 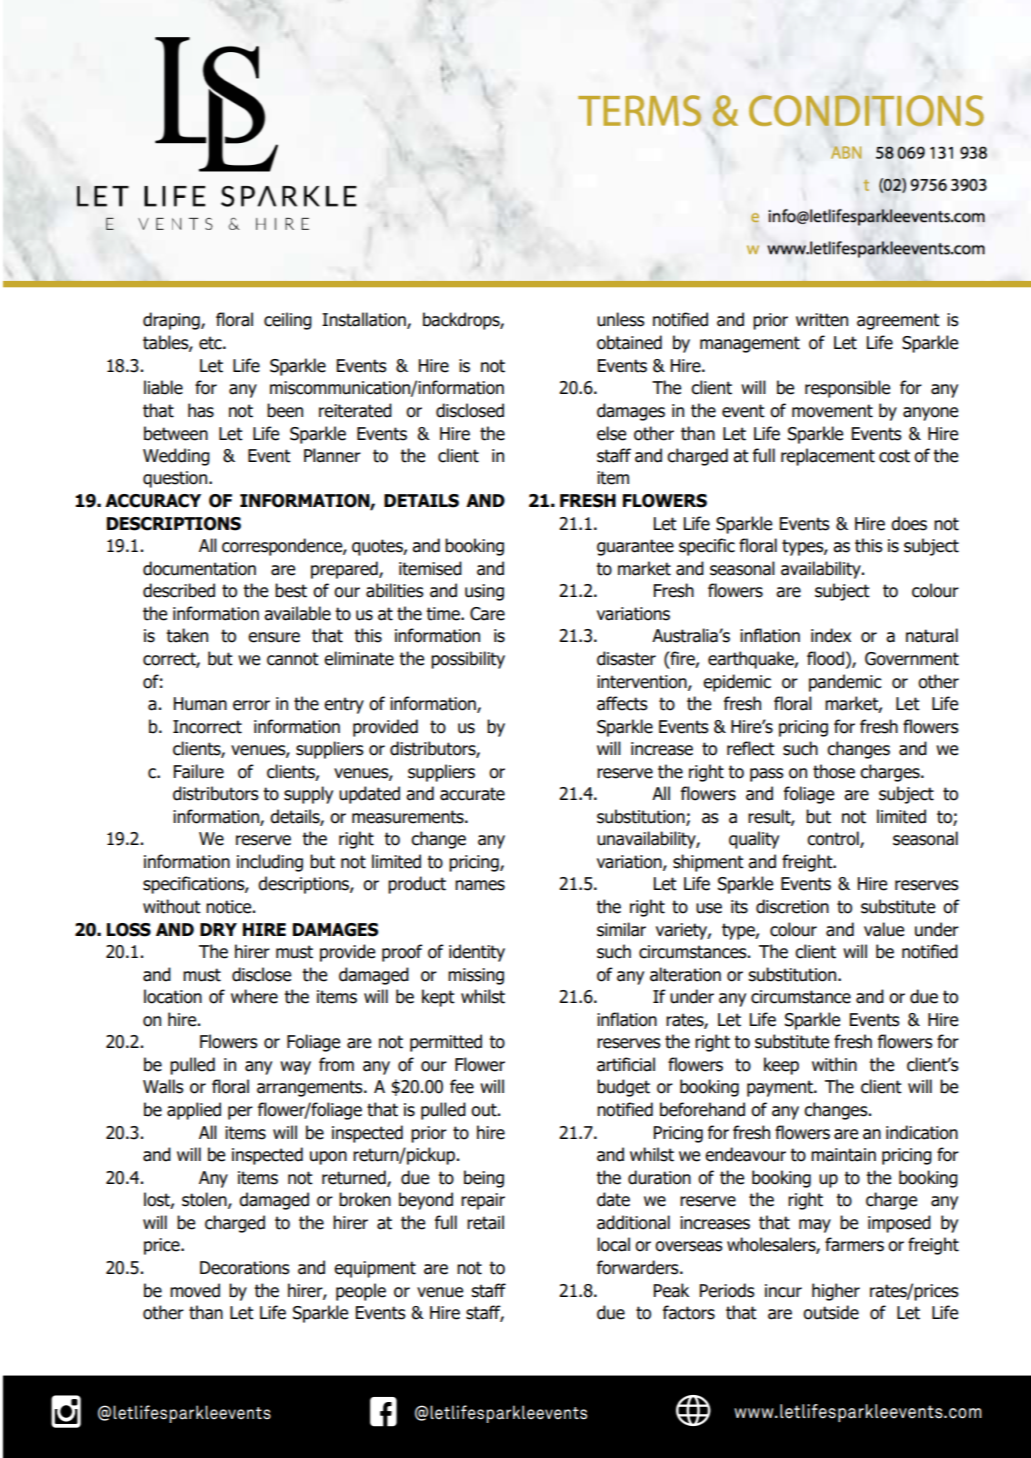 What do you see at coordinates (172, 321) in the screenshot?
I see `draping` at bounding box center [172, 321].
